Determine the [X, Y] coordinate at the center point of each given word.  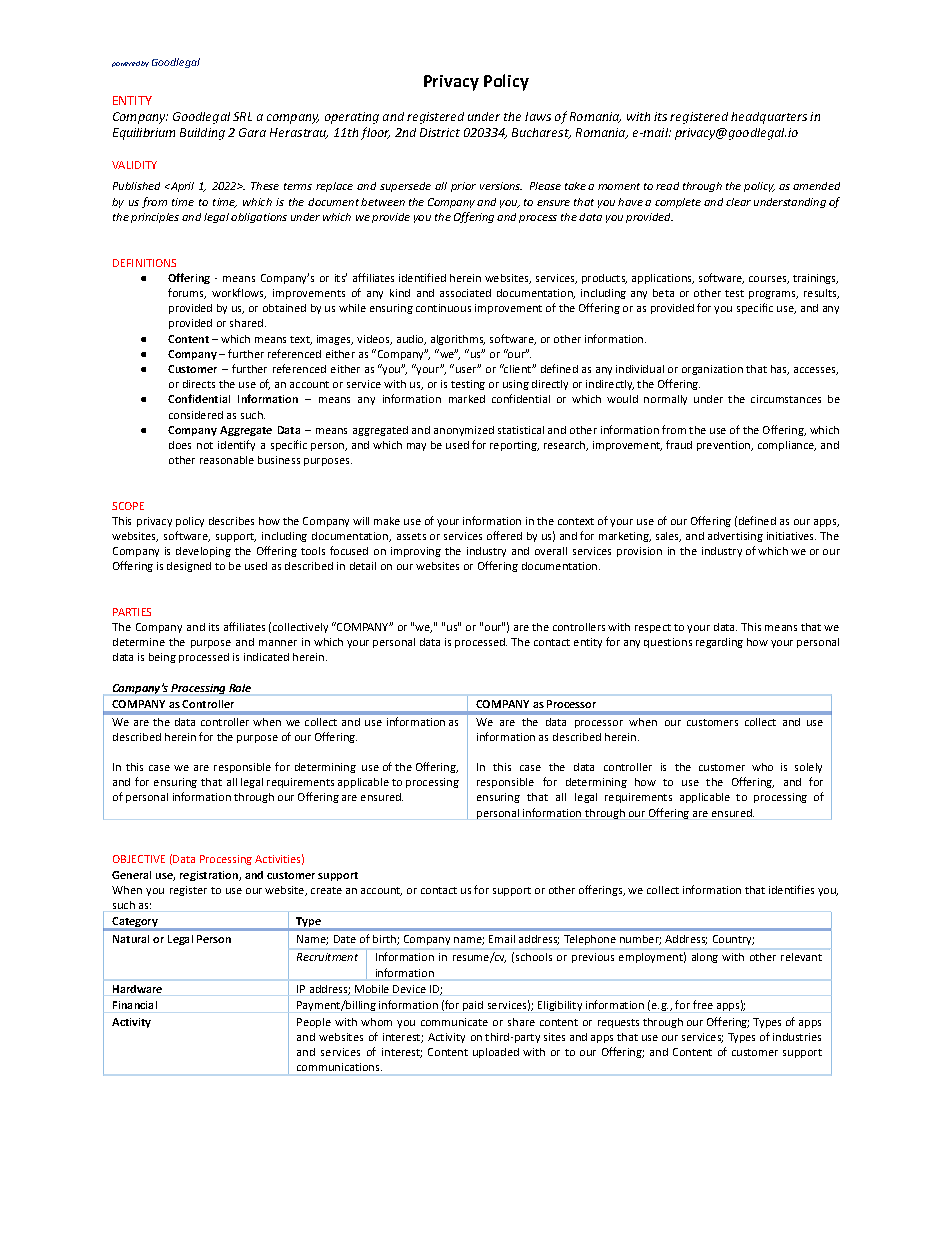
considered [196, 415]
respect [653, 628]
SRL [242, 116]
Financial [135, 1005]
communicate [454, 1022]
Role [240, 688]
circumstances [786, 399]
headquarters [769, 118]
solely [808, 768]
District [440, 132]
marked [467, 399]
